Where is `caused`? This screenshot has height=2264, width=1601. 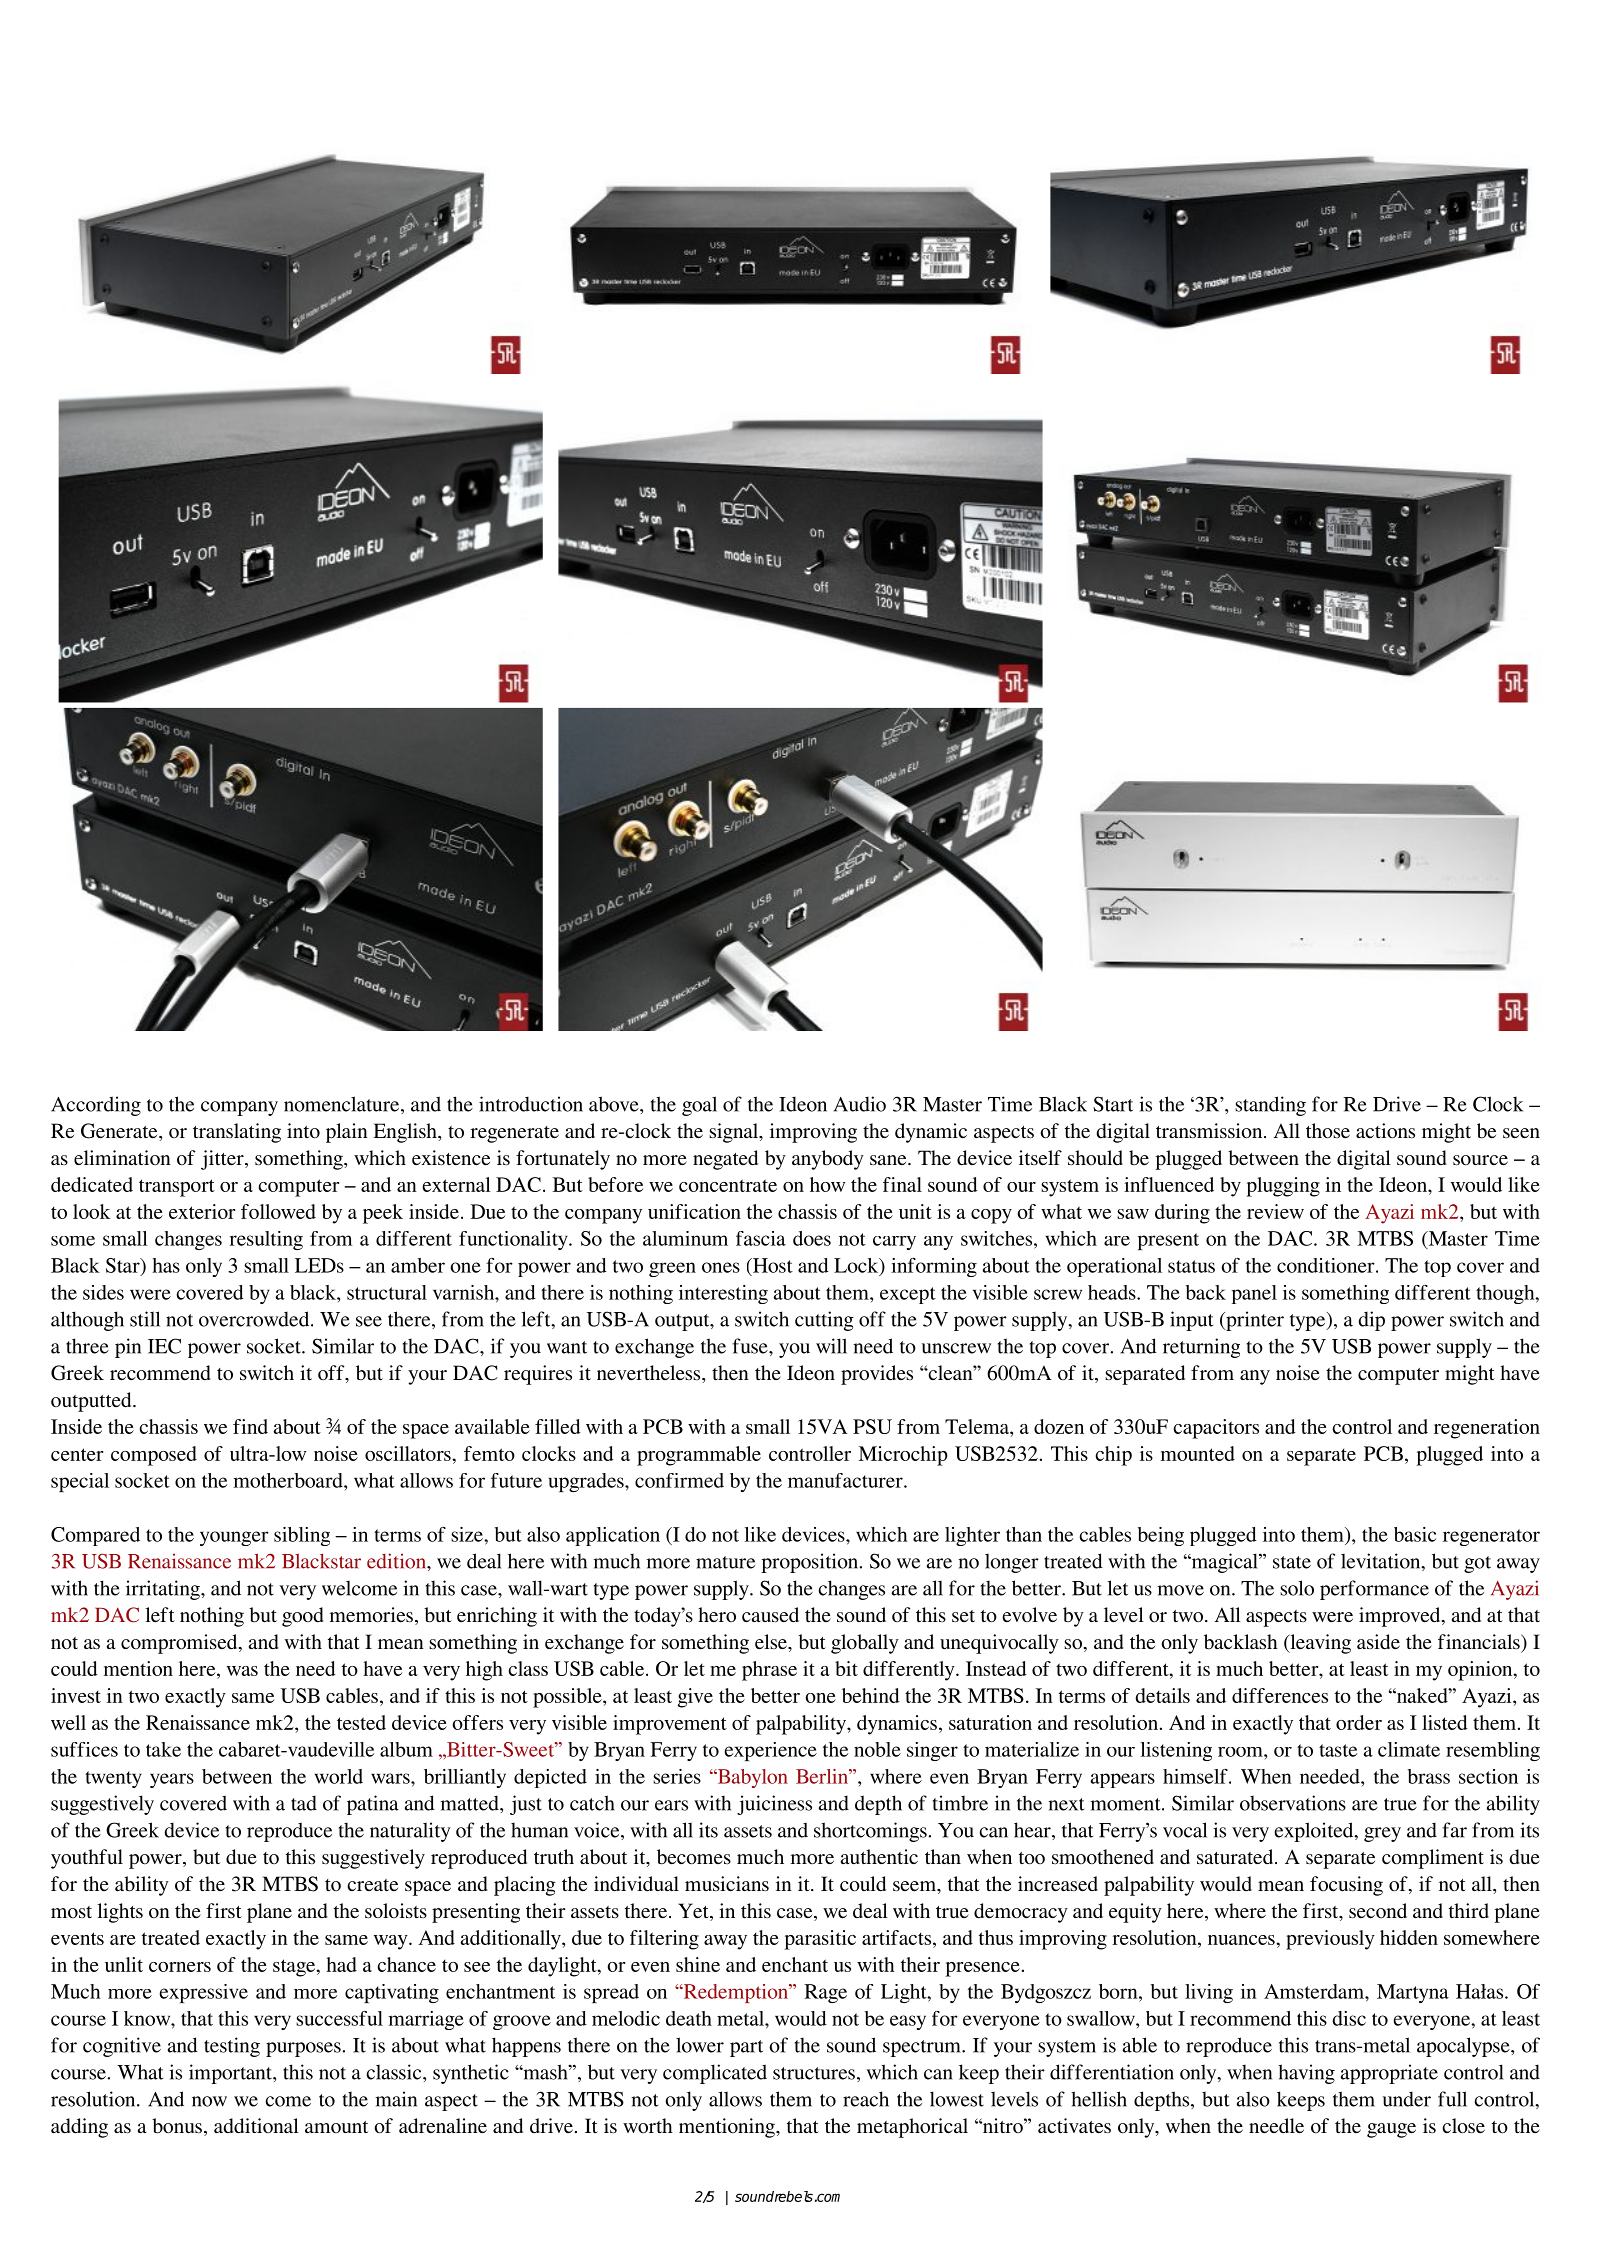
caused is located at coordinates (770, 1615).
